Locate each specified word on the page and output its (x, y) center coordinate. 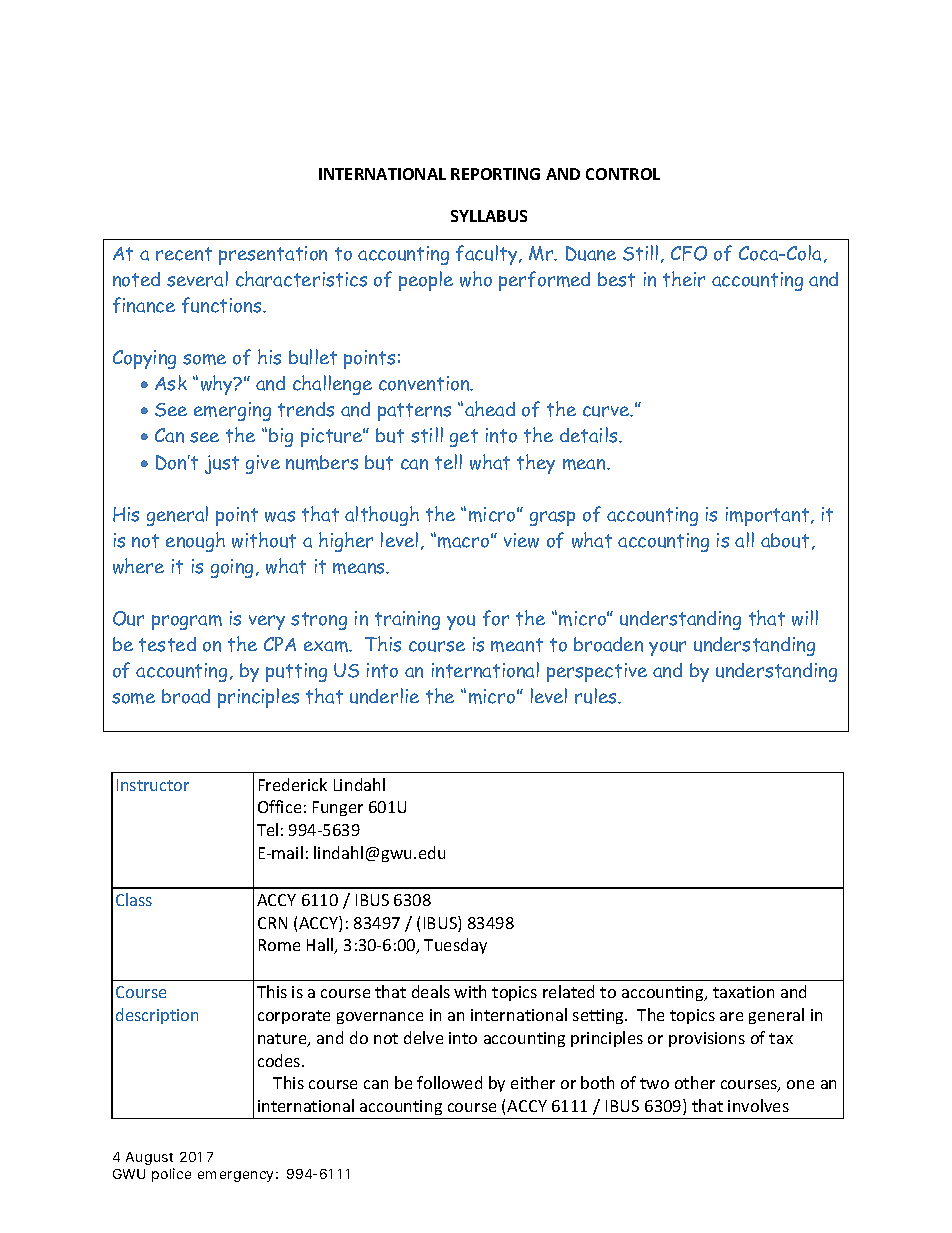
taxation (743, 992)
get (464, 438)
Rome (279, 945)
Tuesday (455, 946)
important (769, 516)
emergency (235, 1176)
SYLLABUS (489, 216)
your (667, 648)
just (222, 464)
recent (184, 254)
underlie (384, 696)
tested (167, 644)
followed (449, 1082)
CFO (689, 253)
